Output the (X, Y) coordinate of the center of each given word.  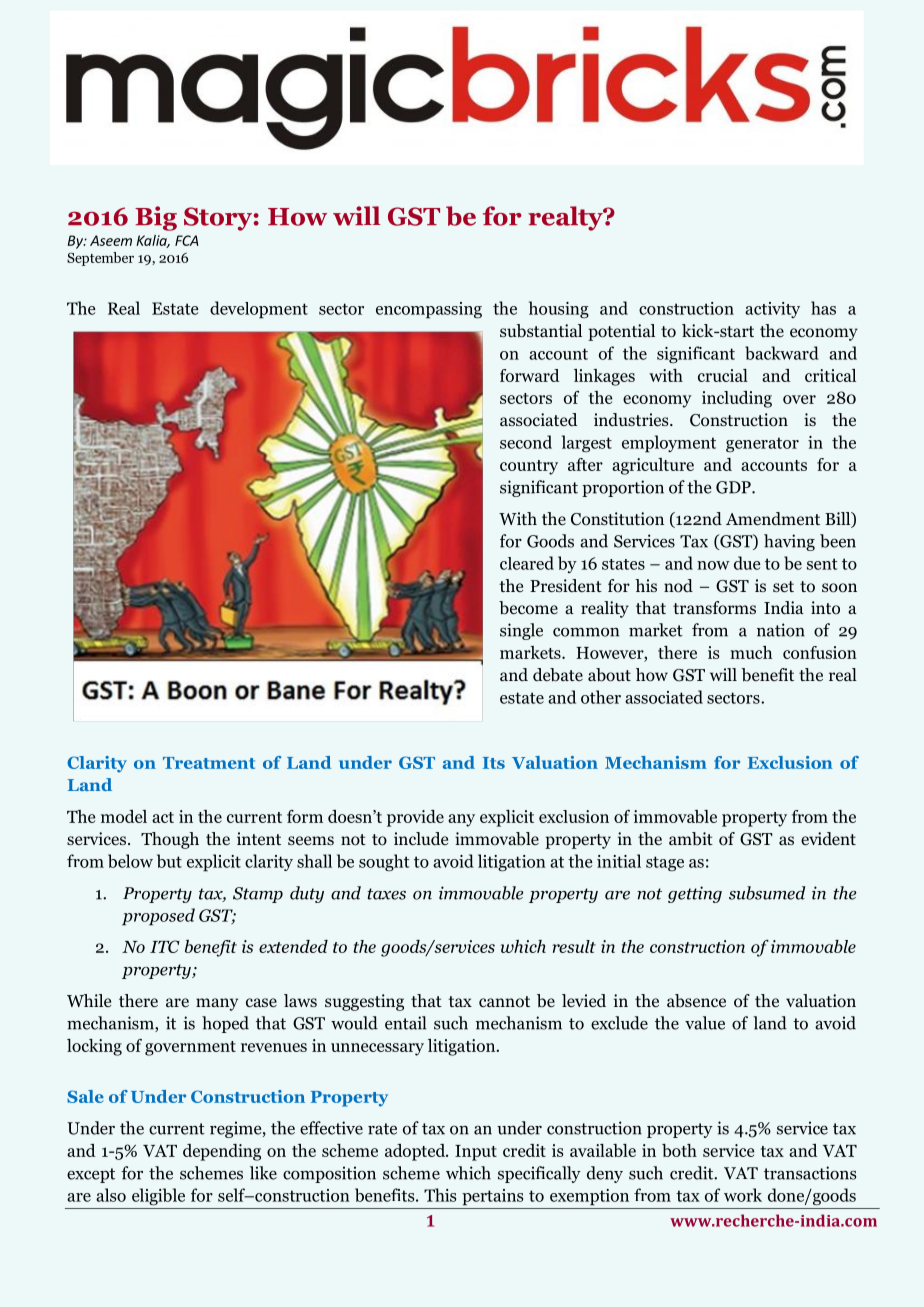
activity (772, 310)
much (751, 652)
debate (558, 675)
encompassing (429, 310)
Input (476, 1153)
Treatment (209, 763)
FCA (187, 240)
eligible (158, 1197)
